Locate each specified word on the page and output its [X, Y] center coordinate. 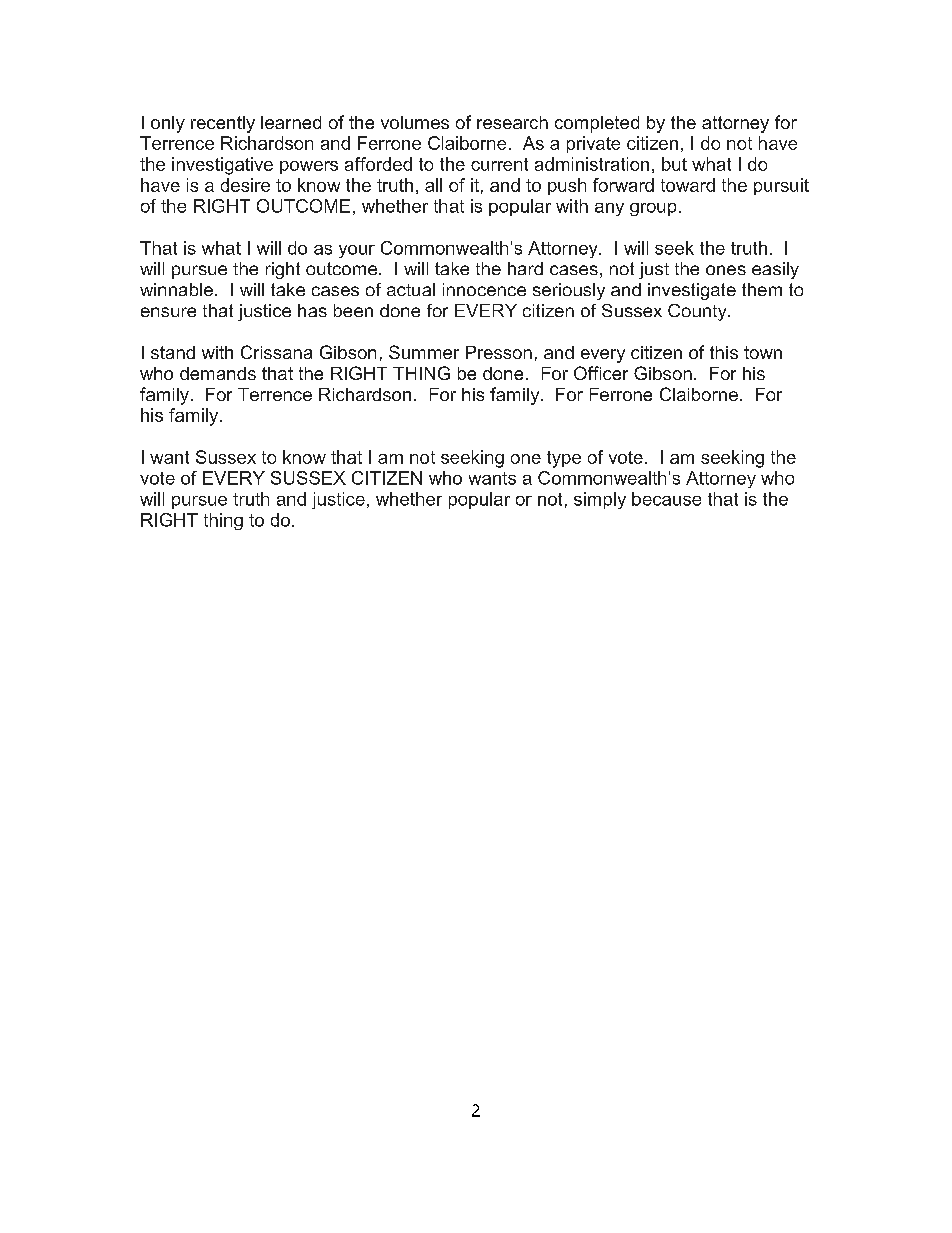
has [312, 310]
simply [600, 500]
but [674, 164]
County [698, 312]
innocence [484, 289]
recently [223, 124]
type [564, 459]
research [512, 122]
